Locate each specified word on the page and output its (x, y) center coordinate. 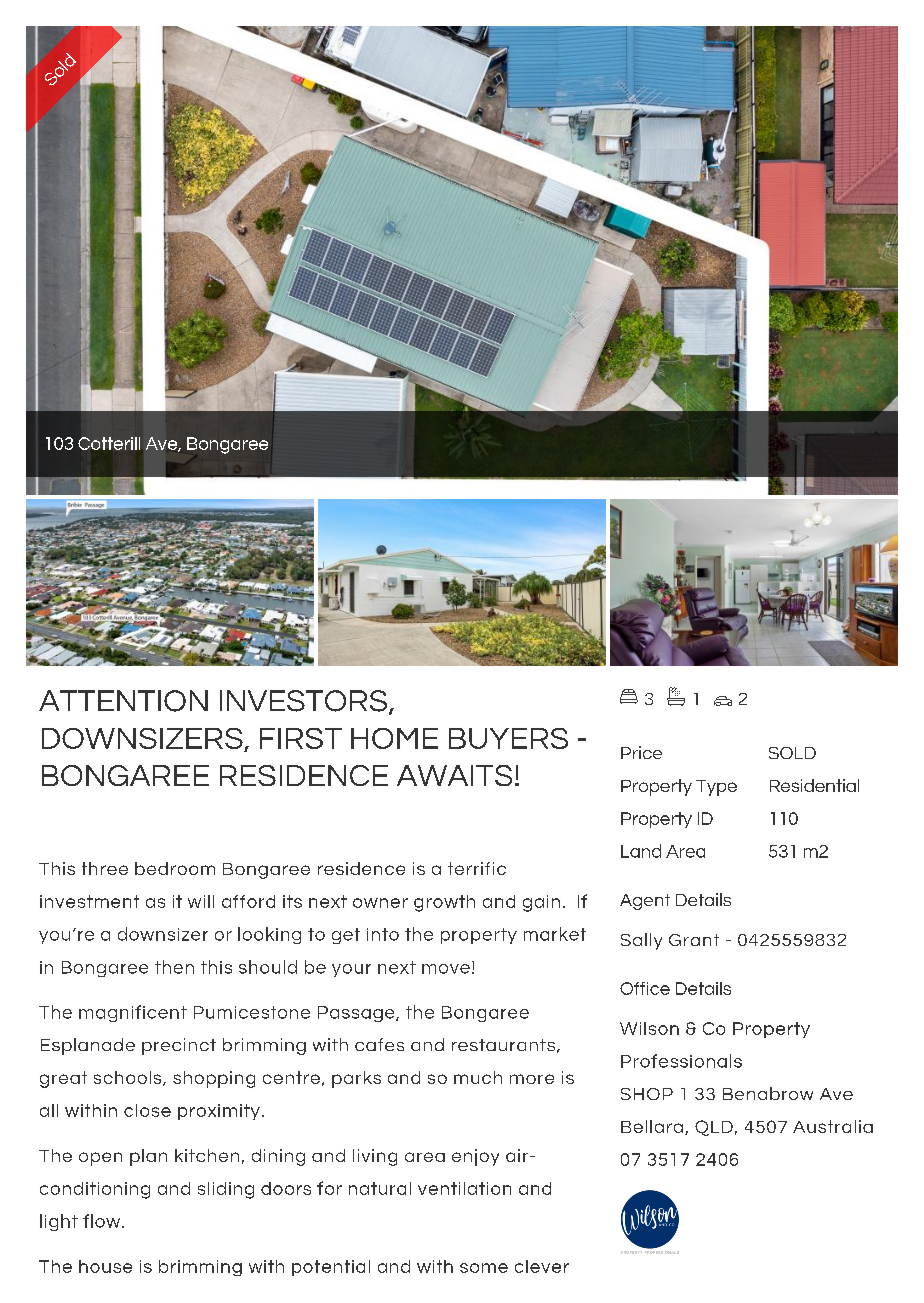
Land (641, 851)
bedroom (175, 868)
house (105, 1266)
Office (645, 988)
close (147, 1110)
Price (641, 752)
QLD (714, 1128)
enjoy (475, 1157)
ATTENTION (123, 701)
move (446, 969)
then (174, 967)
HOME (394, 738)
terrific (477, 868)
